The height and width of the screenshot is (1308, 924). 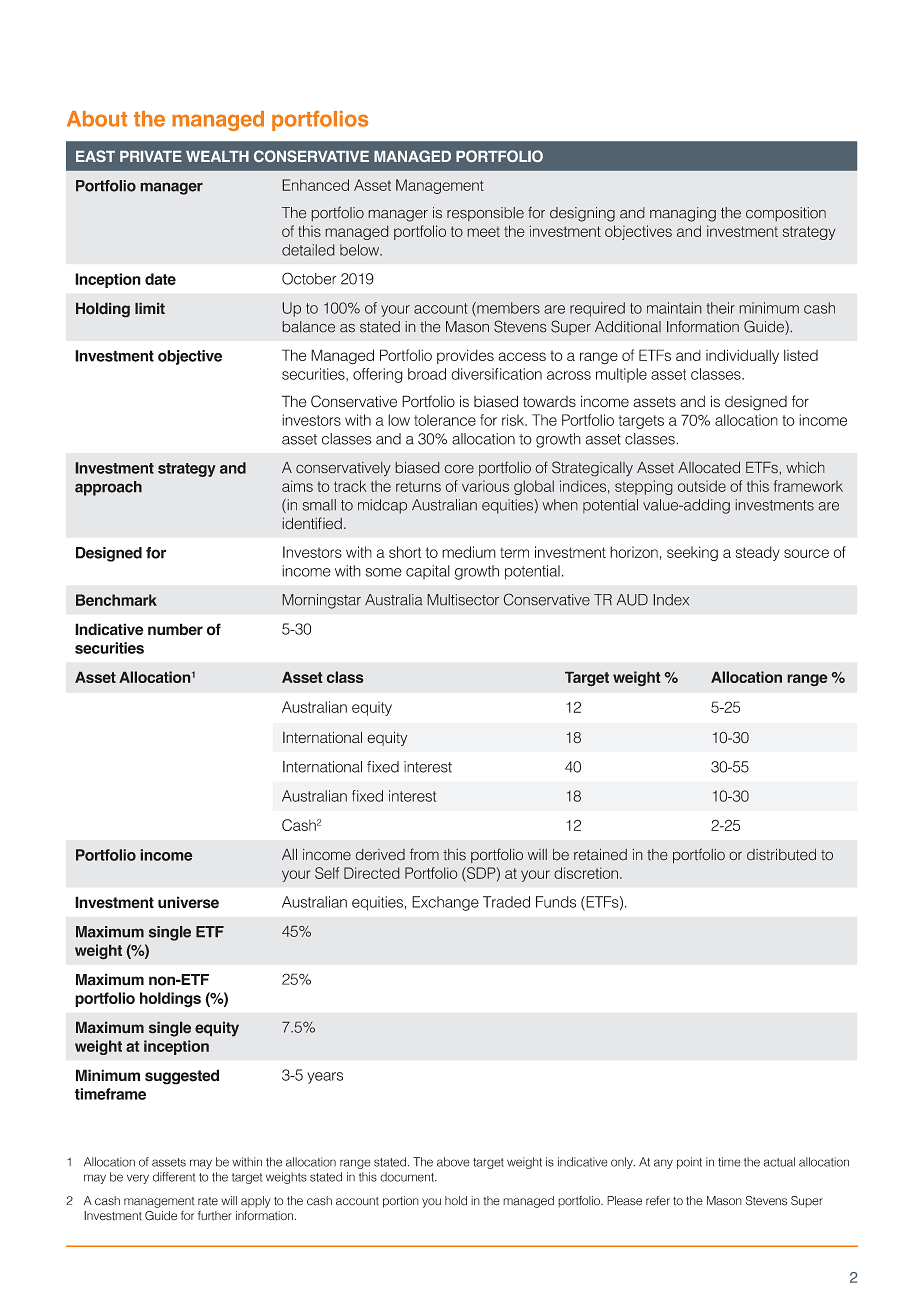 I want to click on different, so click(x=174, y=1177).
